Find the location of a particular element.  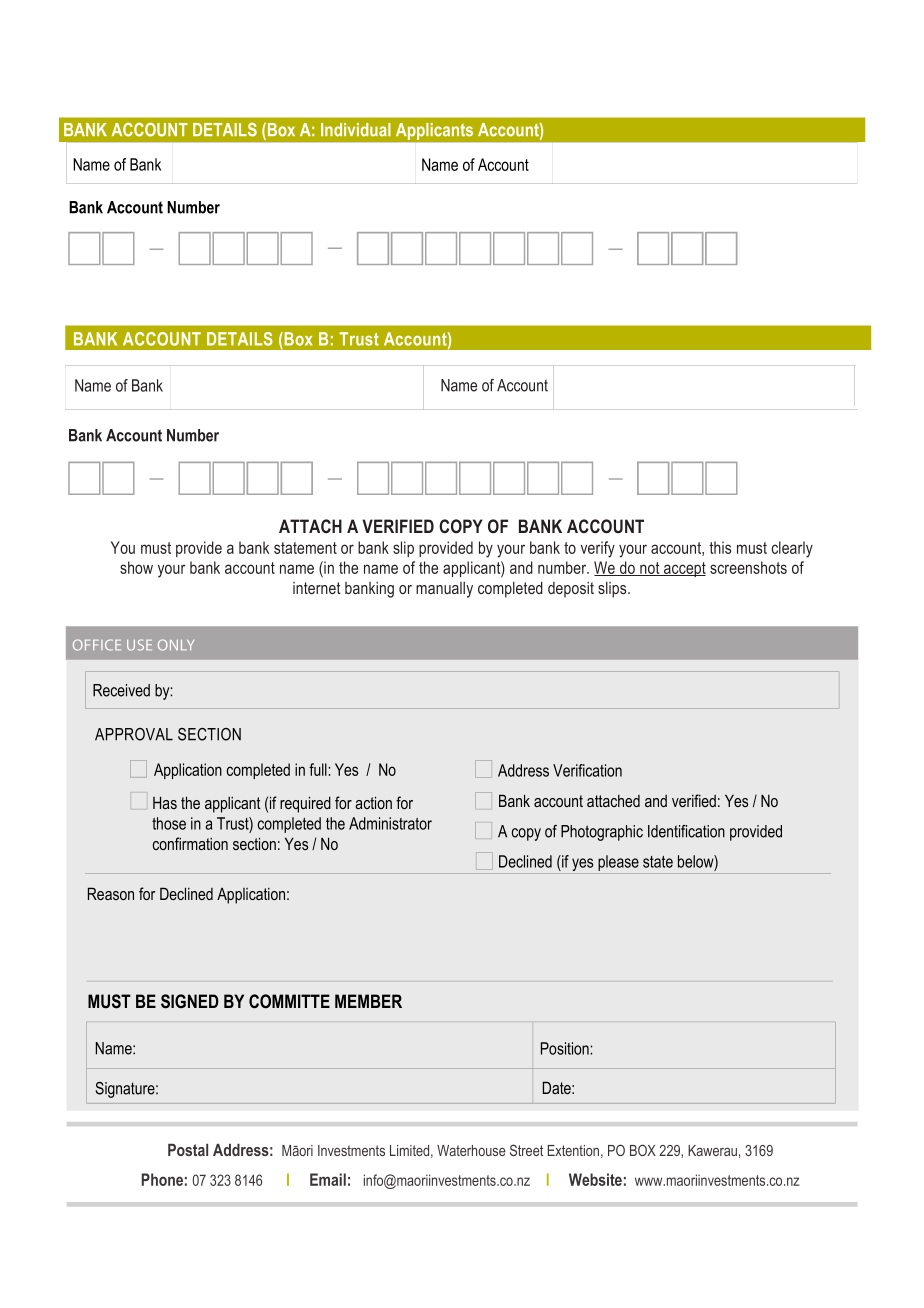

Waterhouse is located at coordinates (471, 1150).
